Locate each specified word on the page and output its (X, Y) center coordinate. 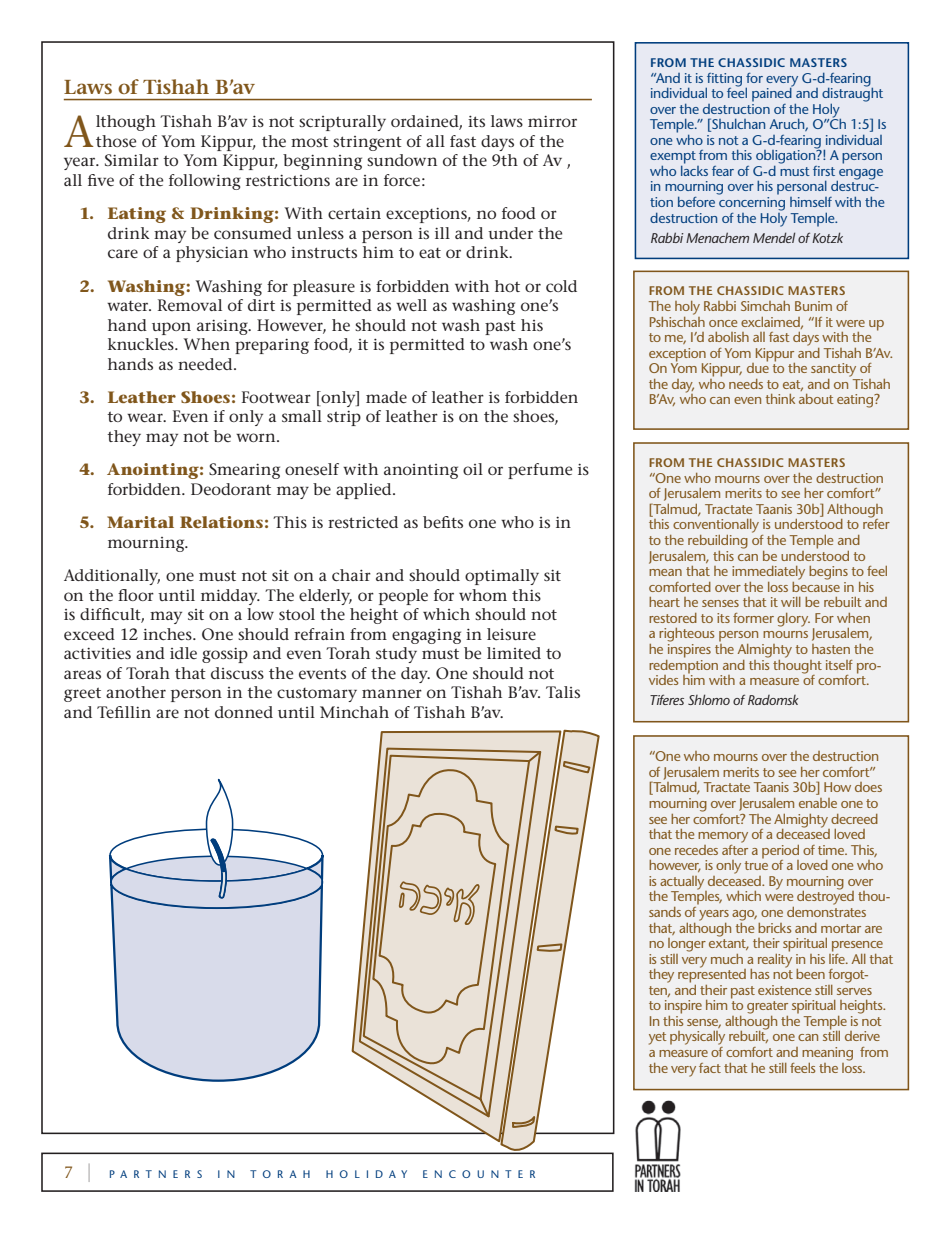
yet (658, 1038)
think (780, 399)
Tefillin (124, 712)
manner (392, 693)
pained (773, 93)
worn (257, 437)
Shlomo (709, 699)
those (116, 141)
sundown (402, 160)
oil (473, 469)
